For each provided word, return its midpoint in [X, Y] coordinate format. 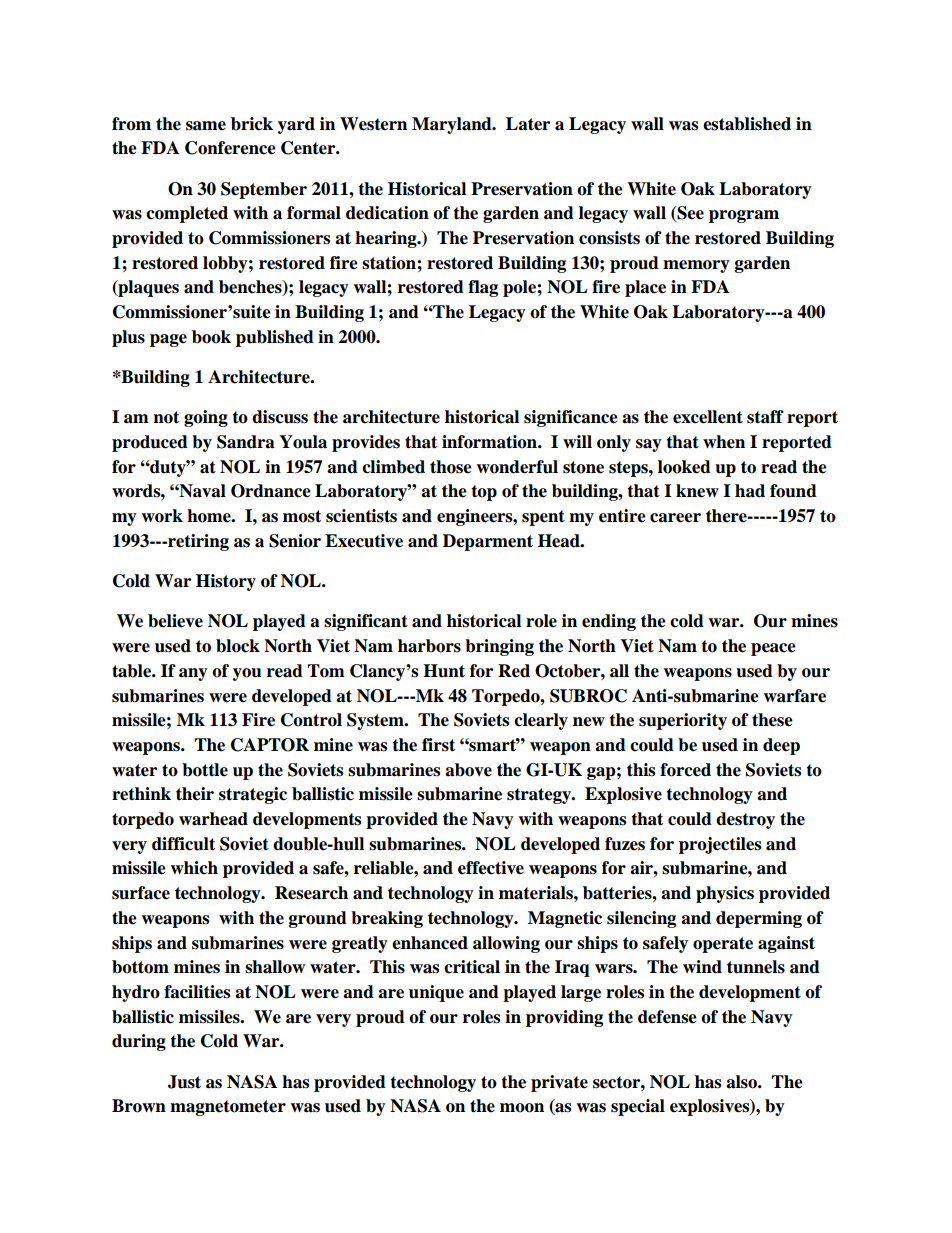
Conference [230, 148]
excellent [708, 417]
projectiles [720, 845]
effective [491, 868]
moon [522, 1108]
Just [184, 1082]
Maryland [453, 125]
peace [773, 649]
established [747, 124]
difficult [183, 844]
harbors [429, 646]
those [451, 467]
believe [175, 621]
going [206, 418]
